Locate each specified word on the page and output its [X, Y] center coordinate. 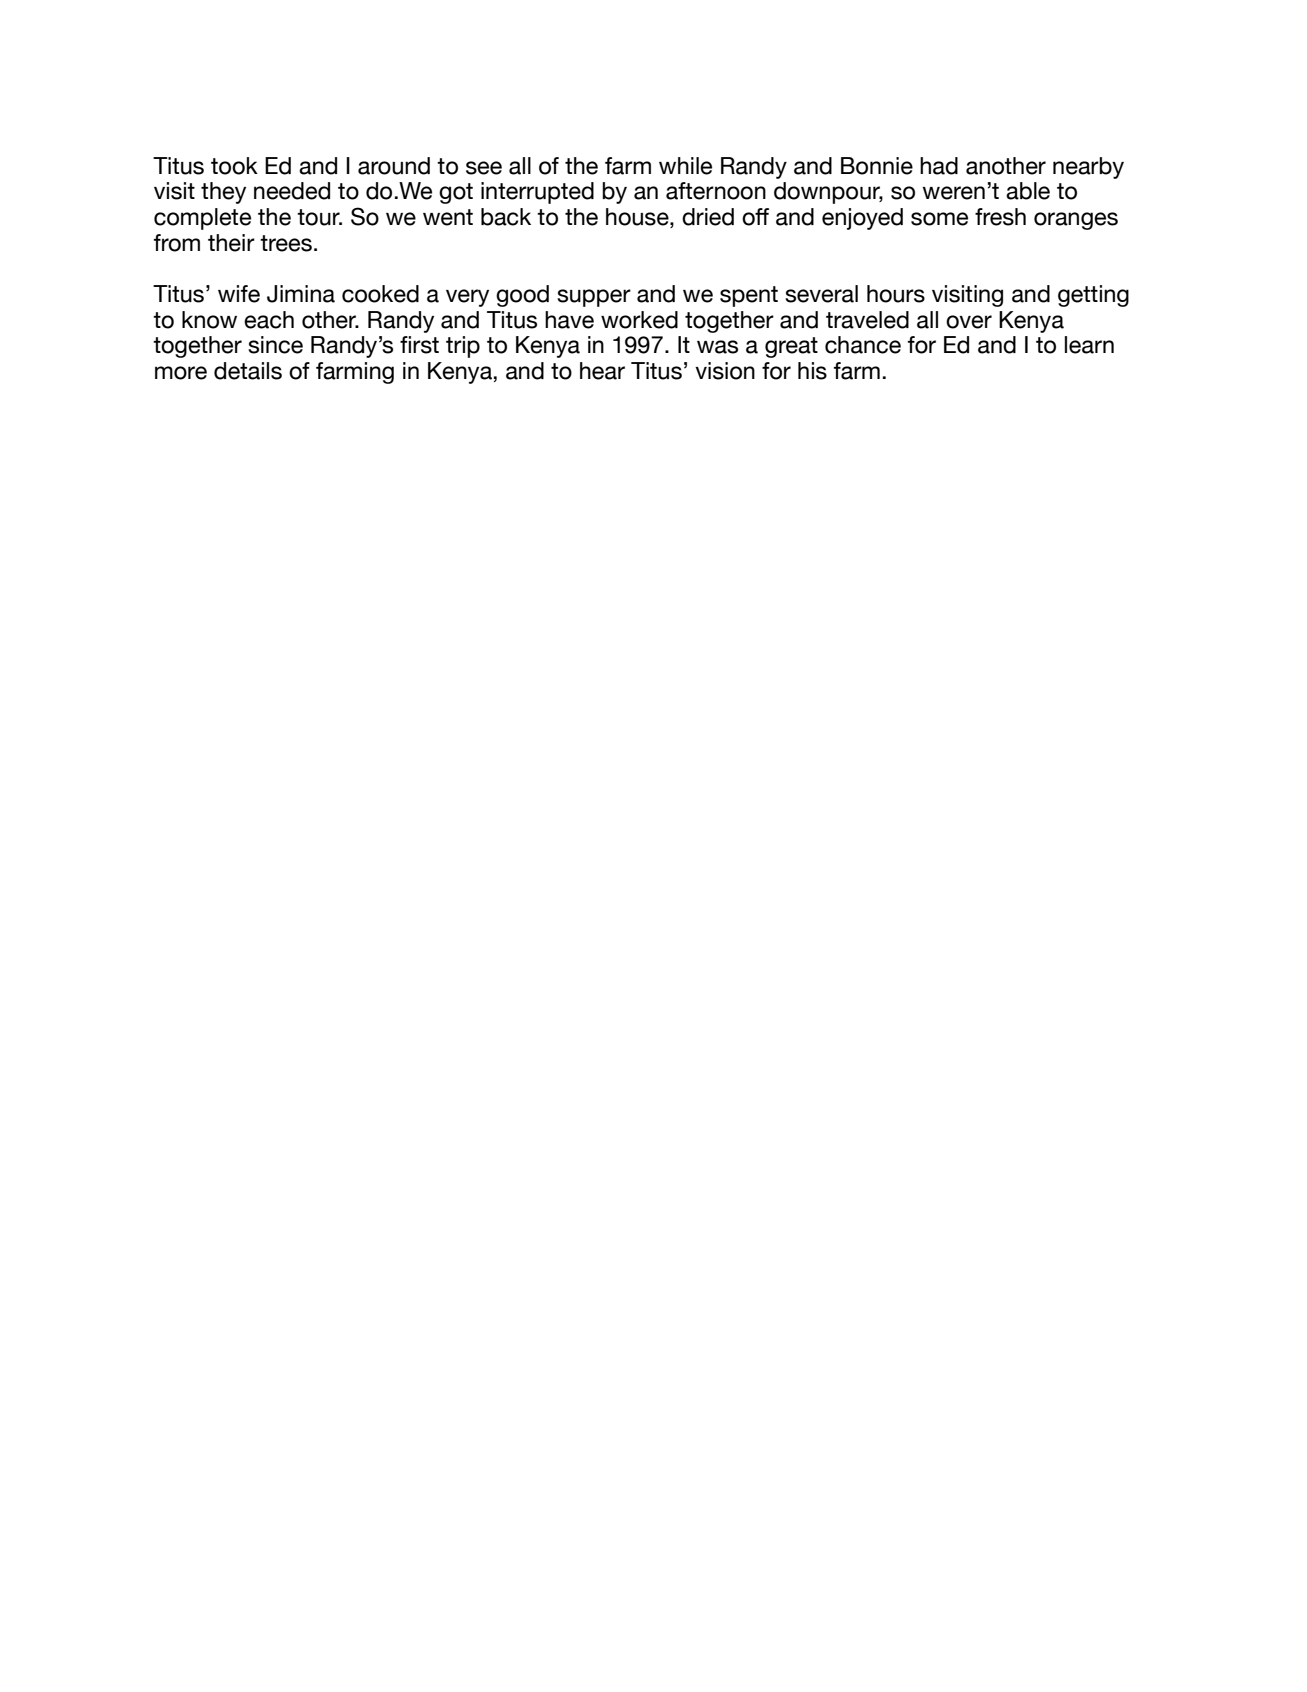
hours [896, 294]
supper [594, 298]
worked [639, 320]
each [269, 320]
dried [708, 217]
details [248, 371]
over [969, 322]
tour [319, 217]
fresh [1000, 217]
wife [239, 294]
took [234, 166]
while [685, 166]
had [939, 166]
